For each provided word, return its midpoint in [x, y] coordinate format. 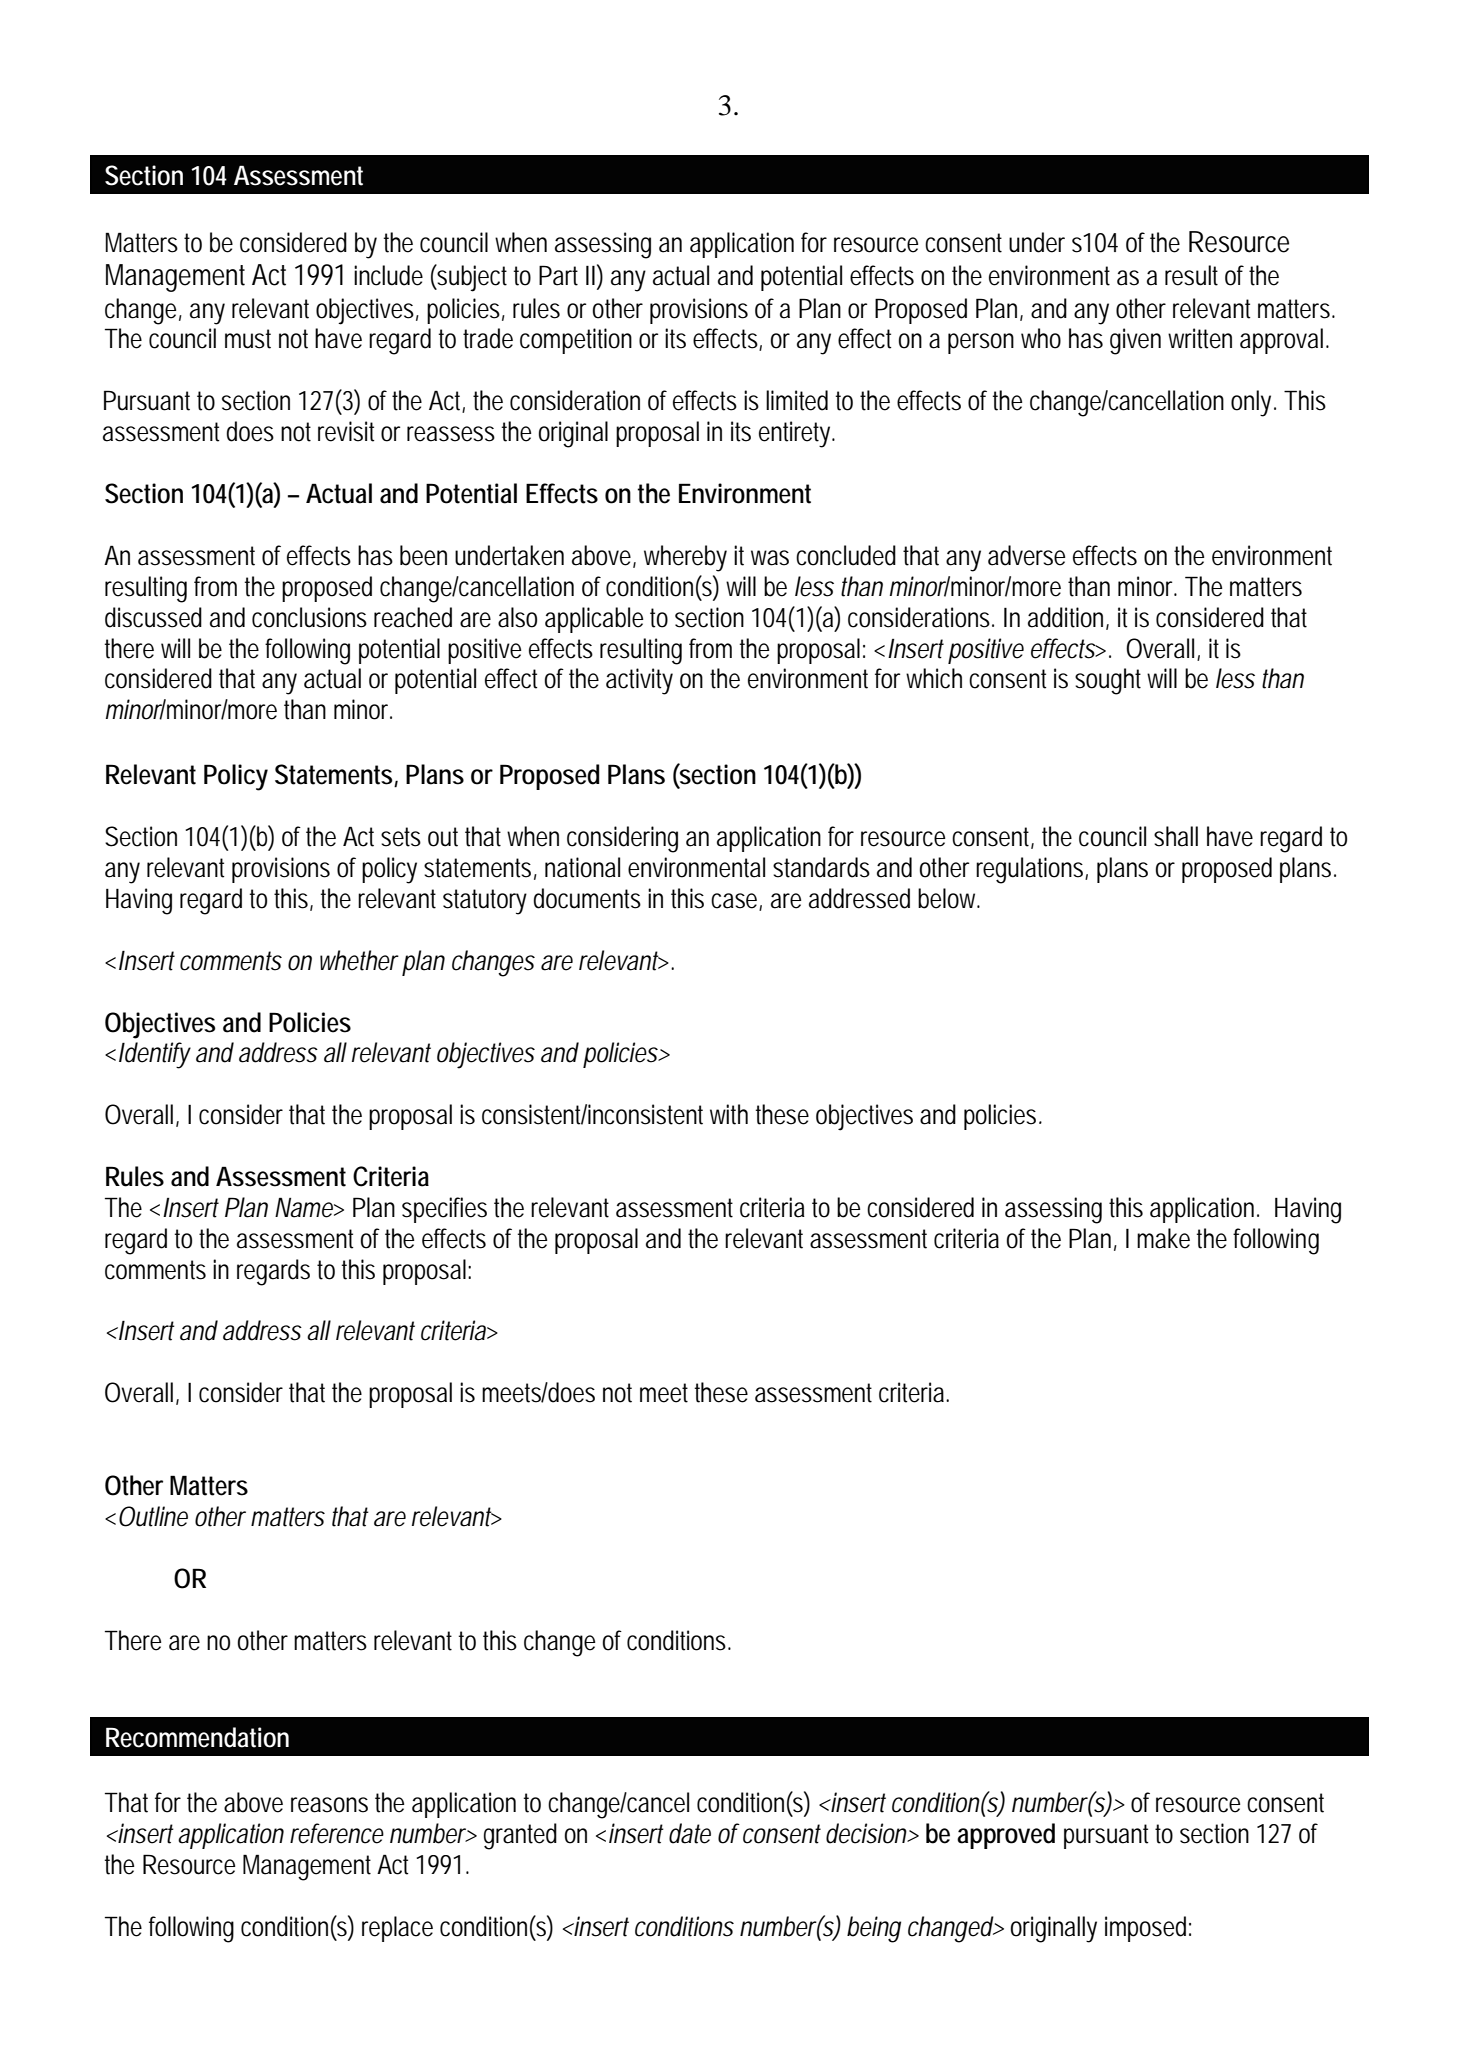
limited [797, 400]
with [729, 1114]
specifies [444, 1210]
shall [1176, 836]
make [1163, 1238]
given [1135, 341]
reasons [329, 1805]
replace [397, 1929]
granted [520, 1836]
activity [639, 681]
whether [359, 960]
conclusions [309, 617]
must [248, 339]
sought [1108, 681]
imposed [1145, 1929]
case [734, 901]
